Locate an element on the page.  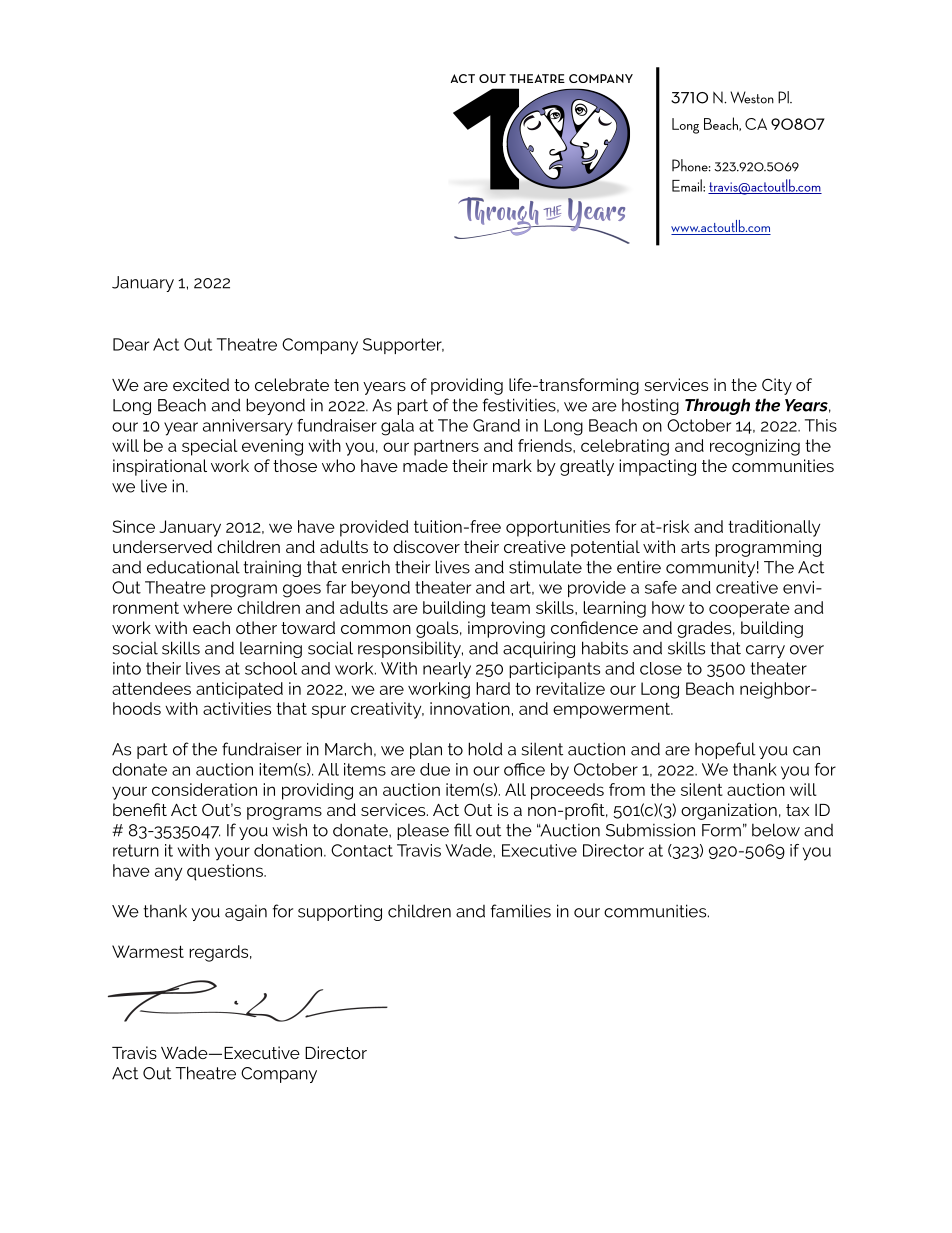
underserved is located at coordinates (162, 546).
